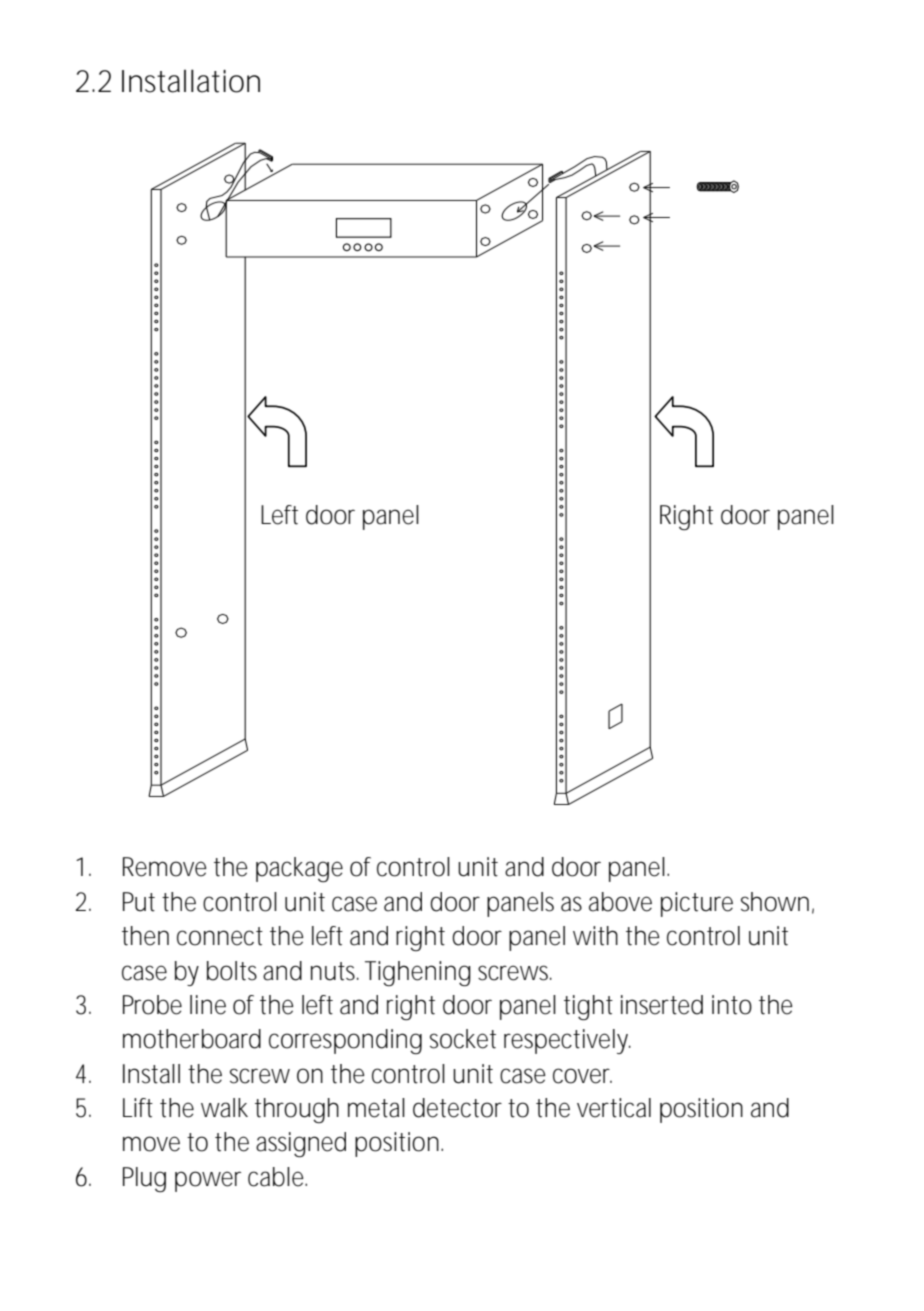 The width and height of the screenshot is (924, 1311). Describe the element at coordinates (614, 1108) in the screenshot. I see `vertical` at that location.
